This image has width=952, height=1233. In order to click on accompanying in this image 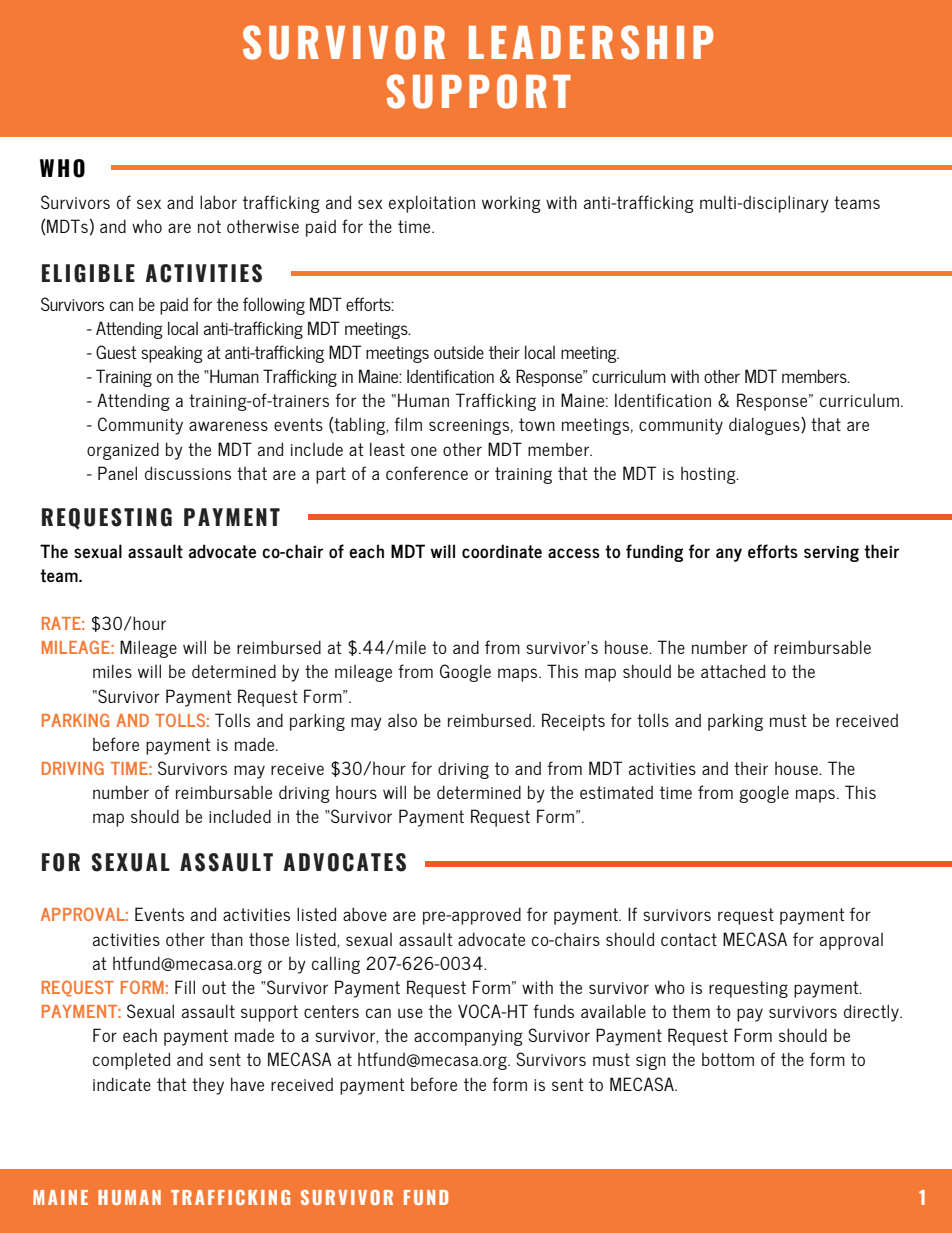, I will do `click(468, 1038)`.
